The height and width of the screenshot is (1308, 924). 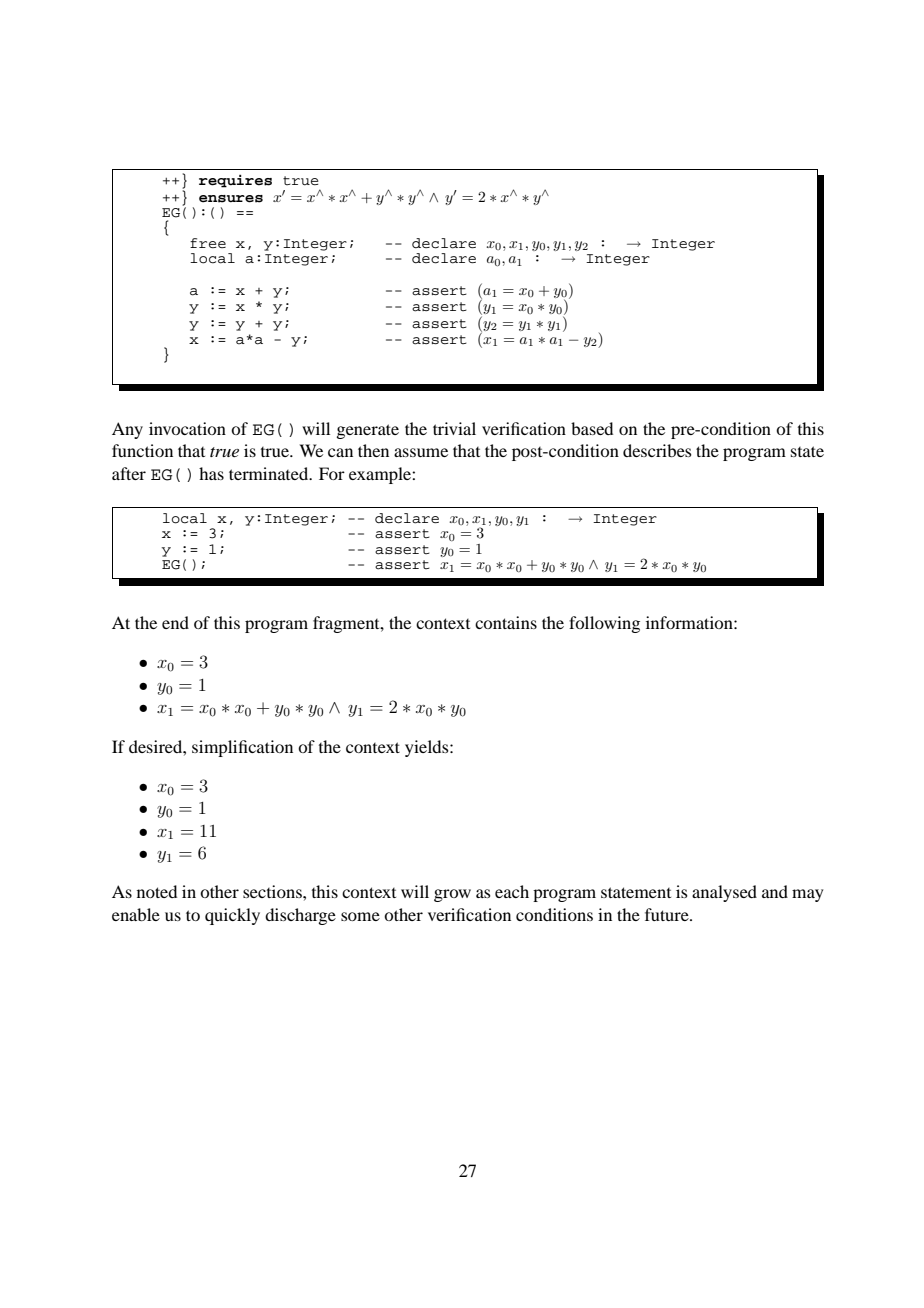 What do you see at coordinates (211, 473) in the screenshot?
I see `has` at bounding box center [211, 473].
